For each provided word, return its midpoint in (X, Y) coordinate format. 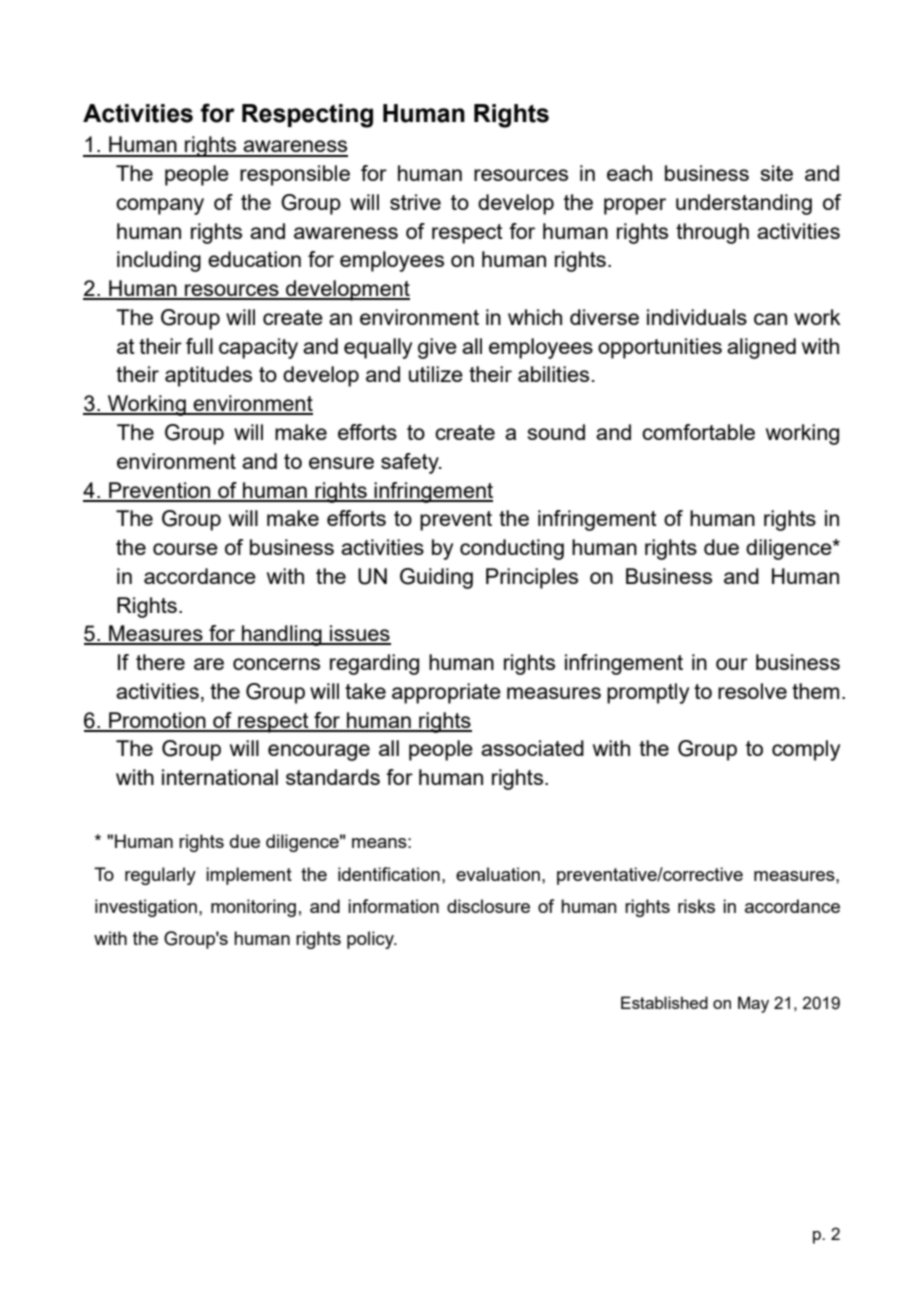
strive (415, 202)
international (220, 777)
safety (411, 463)
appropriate (446, 693)
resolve (752, 691)
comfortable (698, 432)
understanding (744, 204)
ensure (341, 463)
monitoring (253, 908)
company (160, 206)
